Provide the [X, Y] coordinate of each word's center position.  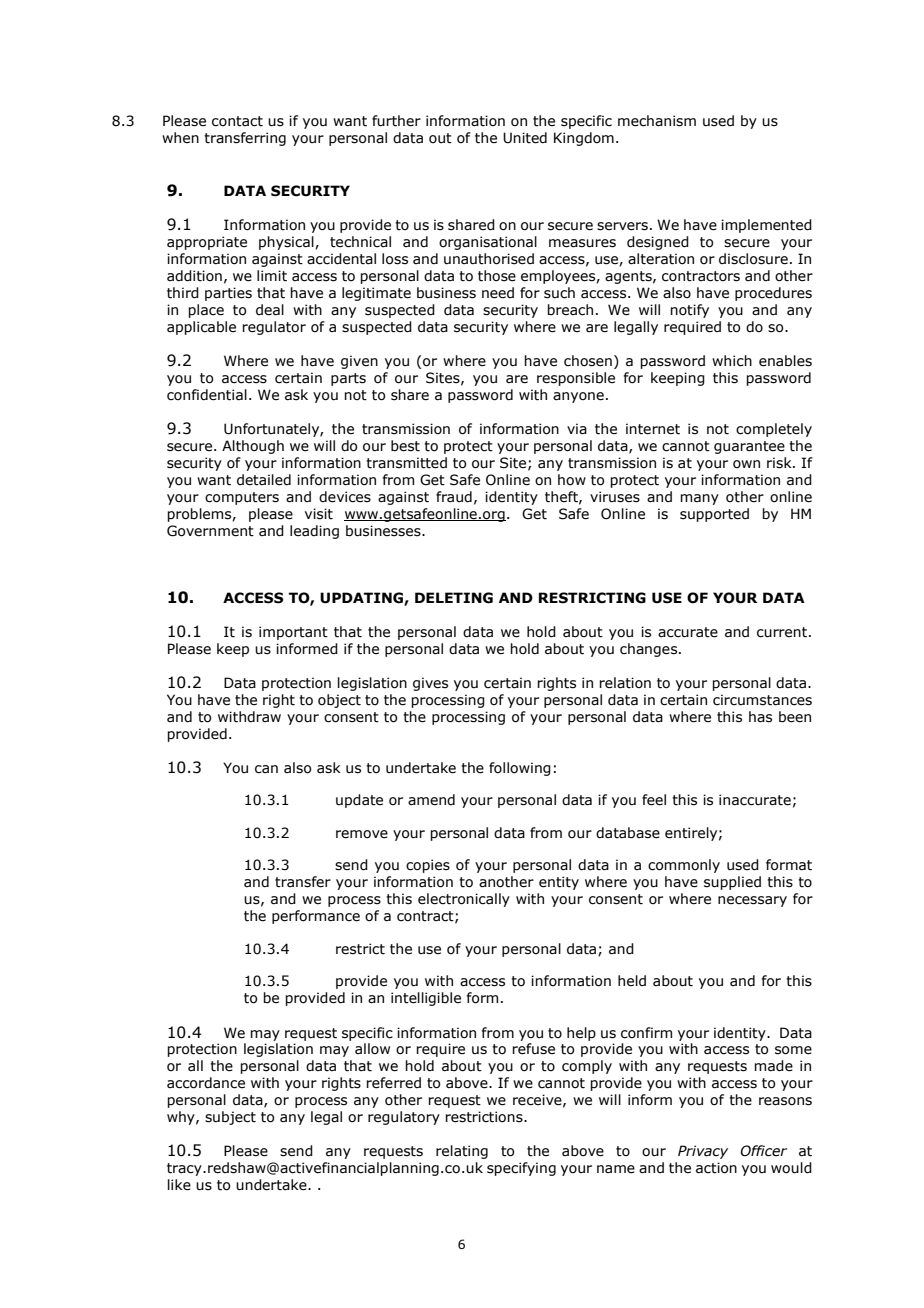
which [732, 361]
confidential [207, 395]
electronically [464, 900]
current [783, 632]
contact [237, 121]
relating [462, 1152]
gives [430, 684]
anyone [578, 397]
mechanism [657, 121]
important [293, 633]
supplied [732, 883]
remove [362, 834]
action [716, 1168]
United [525, 138]
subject [230, 1118]
